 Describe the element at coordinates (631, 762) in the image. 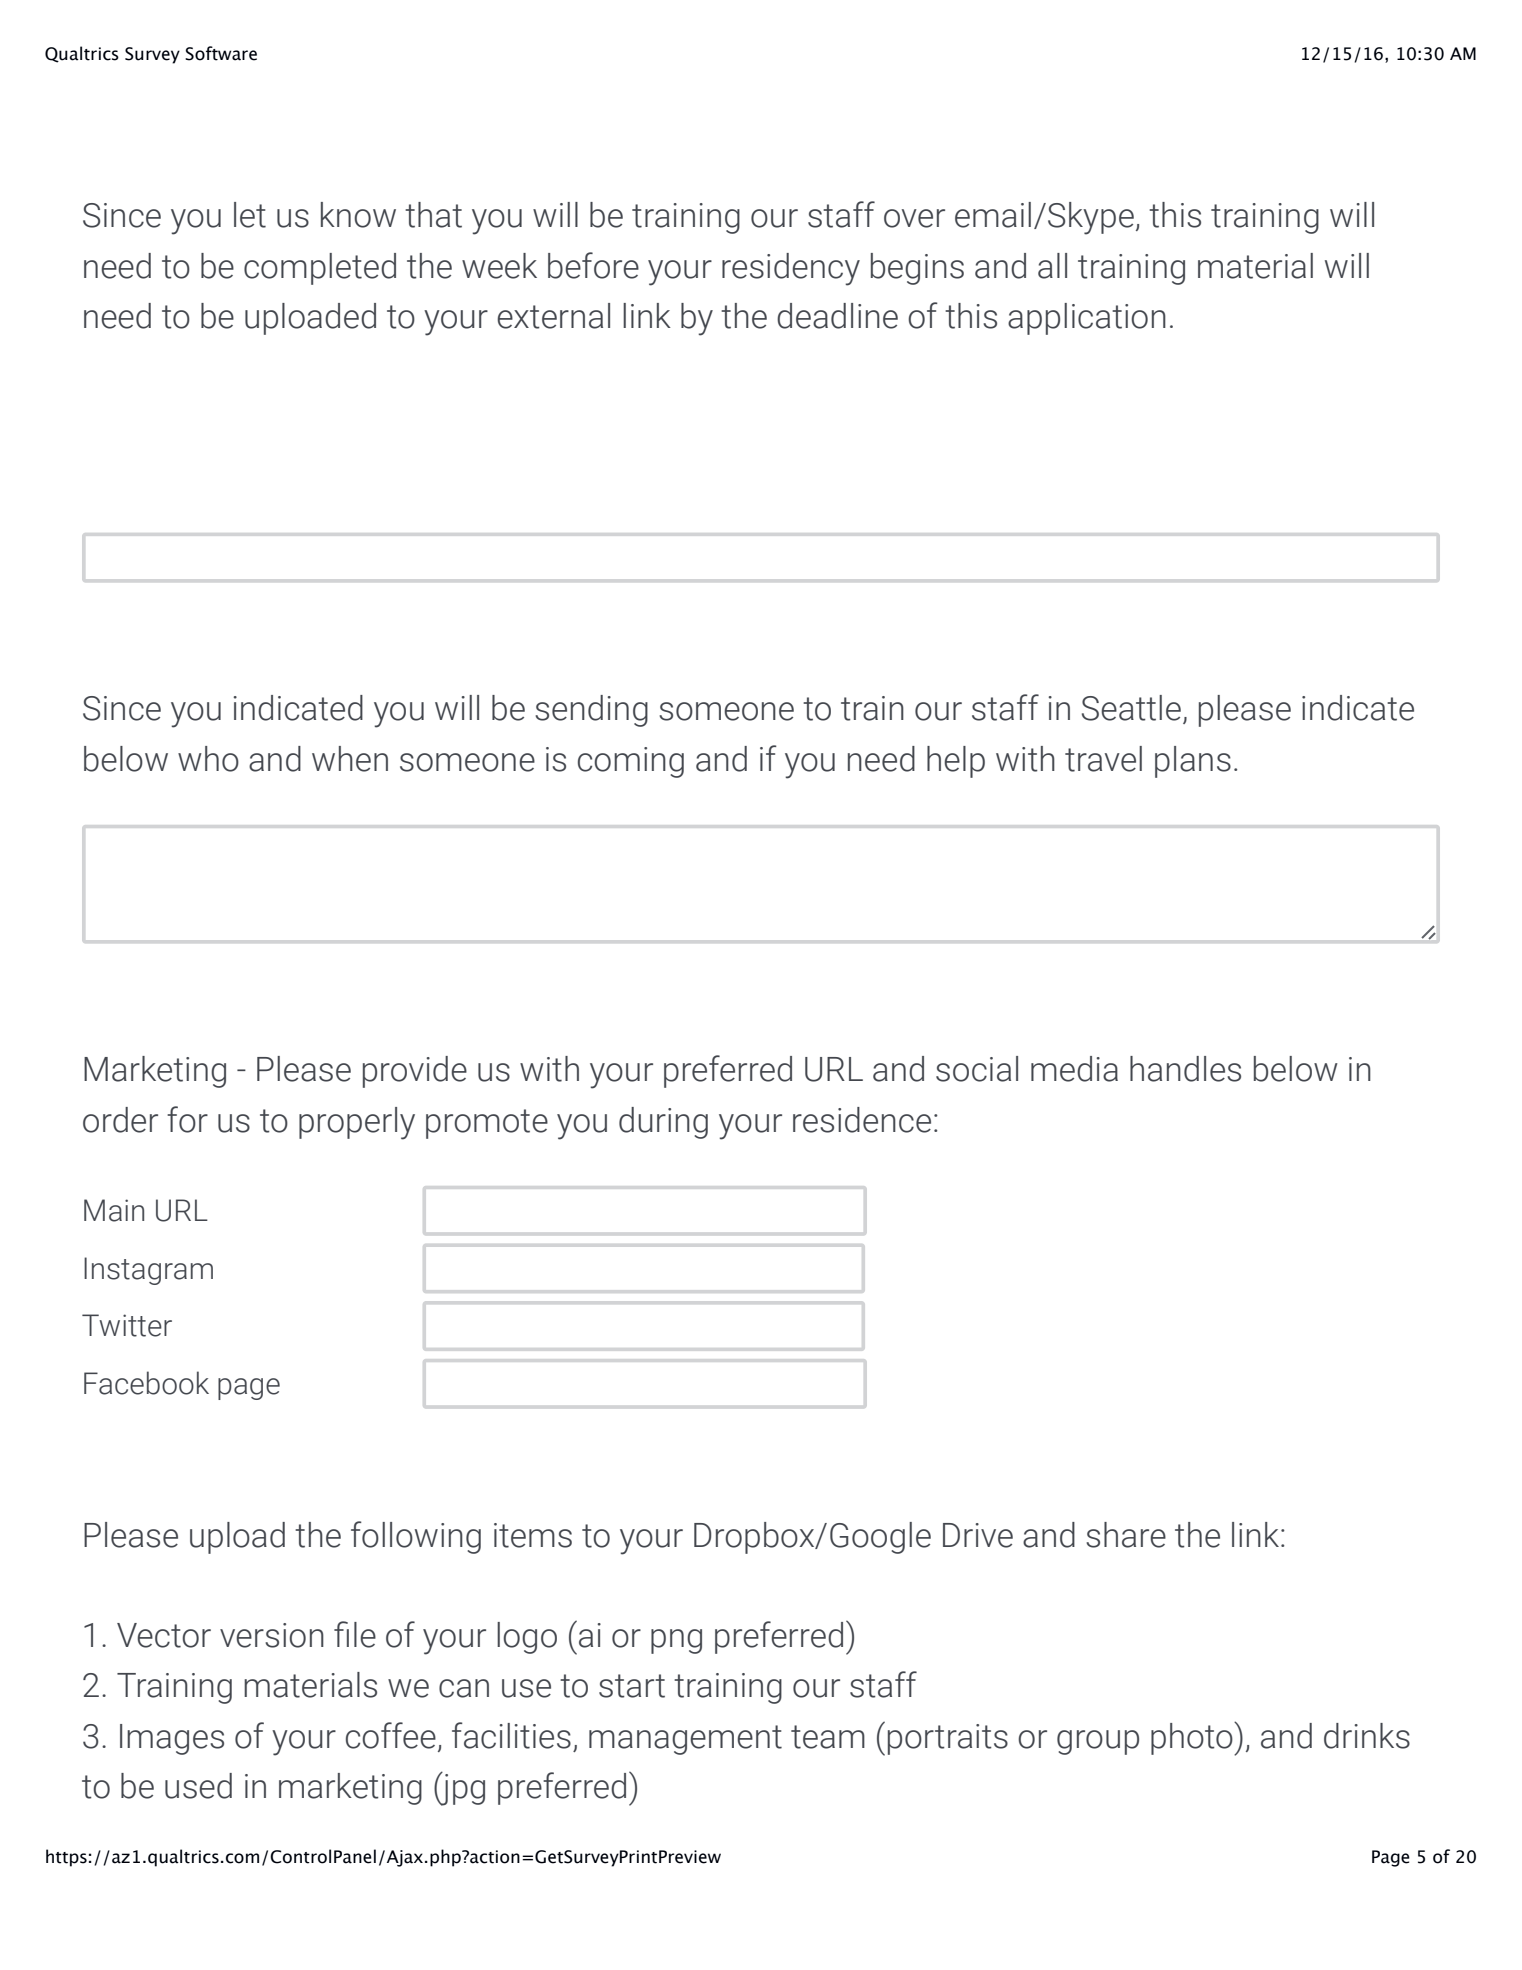

I see `coming` at that location.
